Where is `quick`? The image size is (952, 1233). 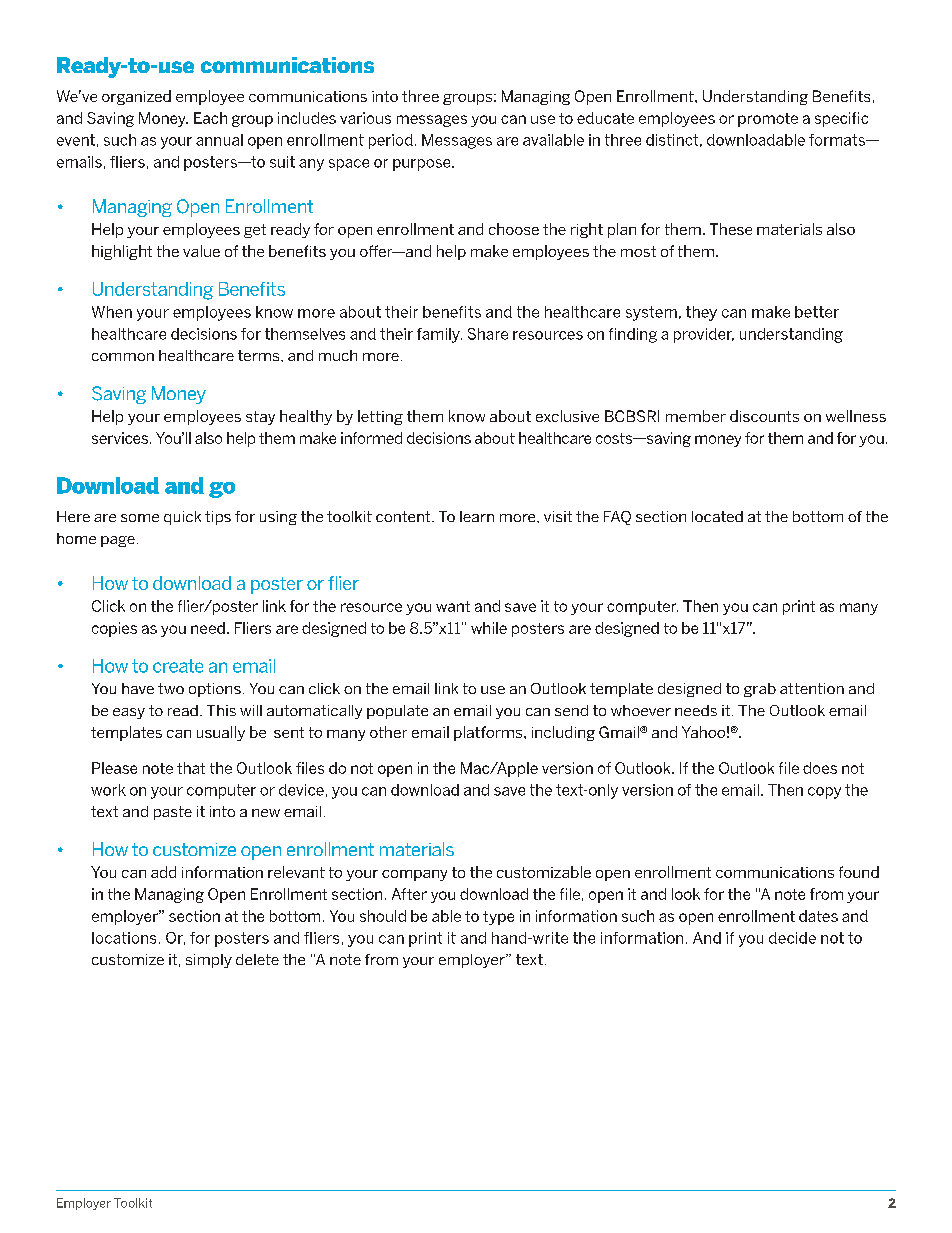
quick is located at coordinates (182, 518).
